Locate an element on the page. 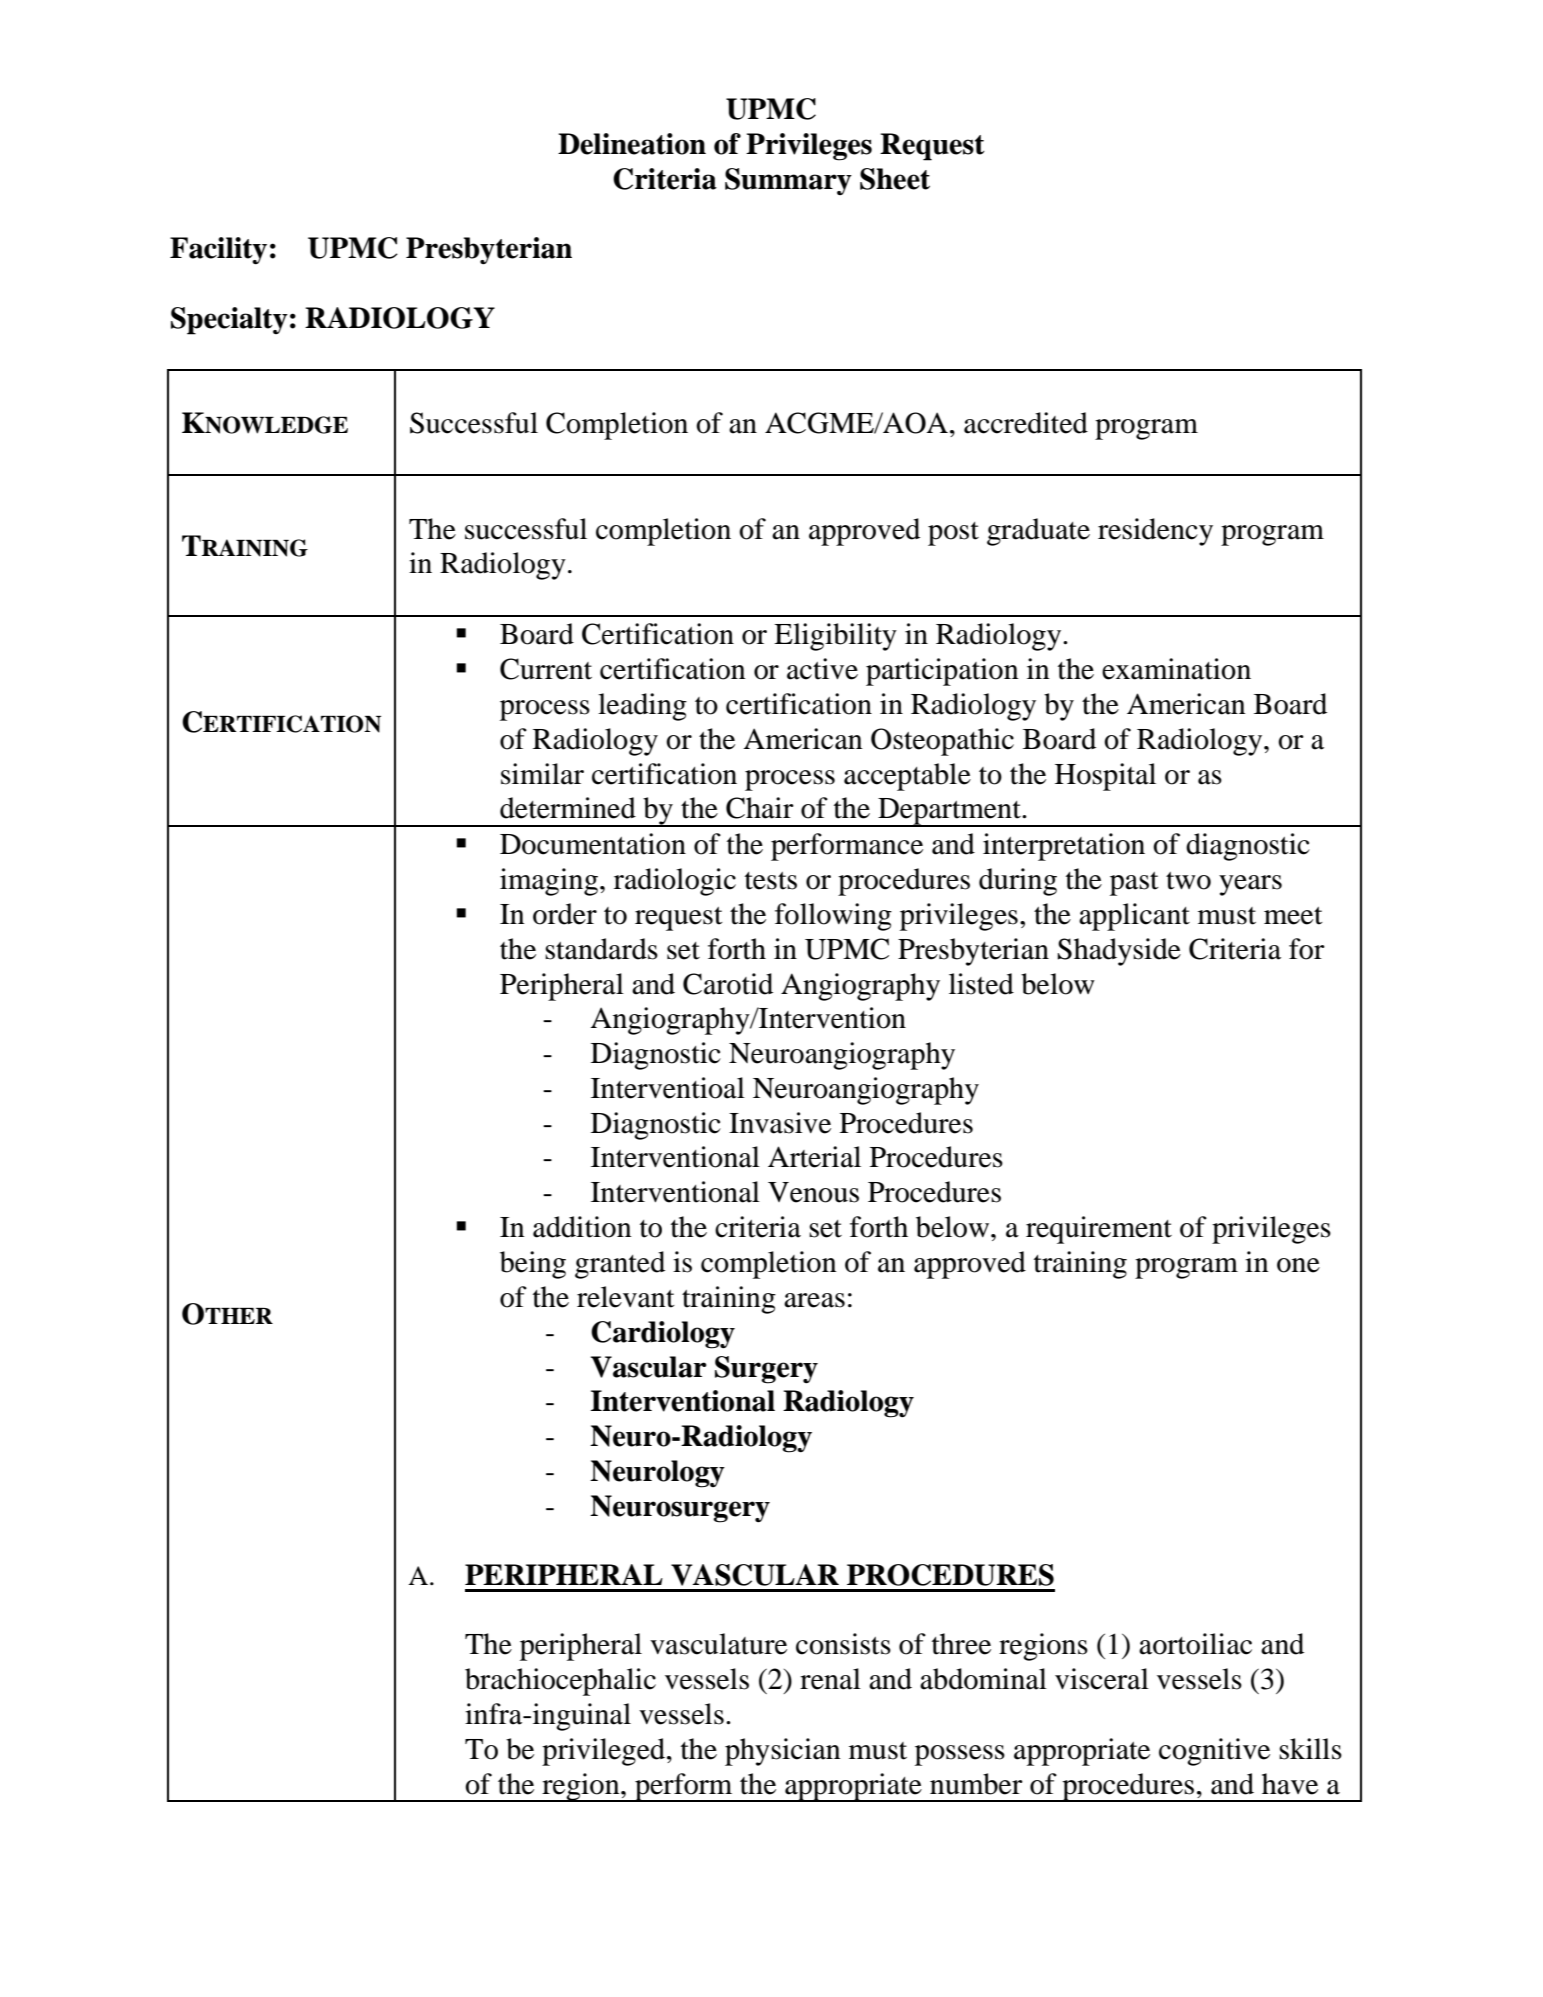 Image resolution: width=1543 pixels, height=1997 pixels. Sheet is located at coordinates (895, 179).
